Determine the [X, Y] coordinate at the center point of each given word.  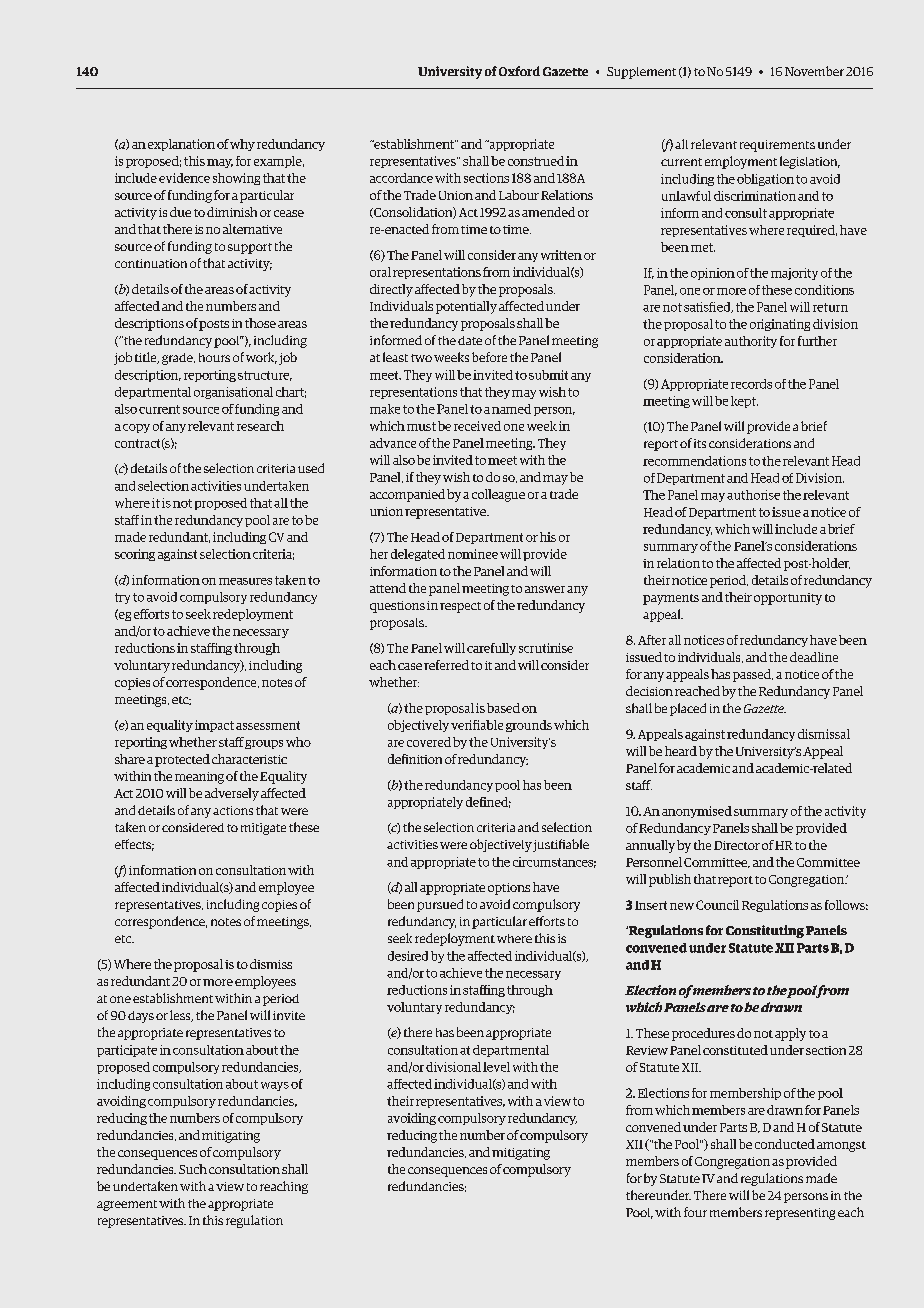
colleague [498, 495]
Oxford [519, 71]
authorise [753, 495]
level [496, 1067]
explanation [181, 145]
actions [233, 810]
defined [488, 802]
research [260, 426]
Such [193, 1169]
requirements [777, 146]
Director [737, 845]
